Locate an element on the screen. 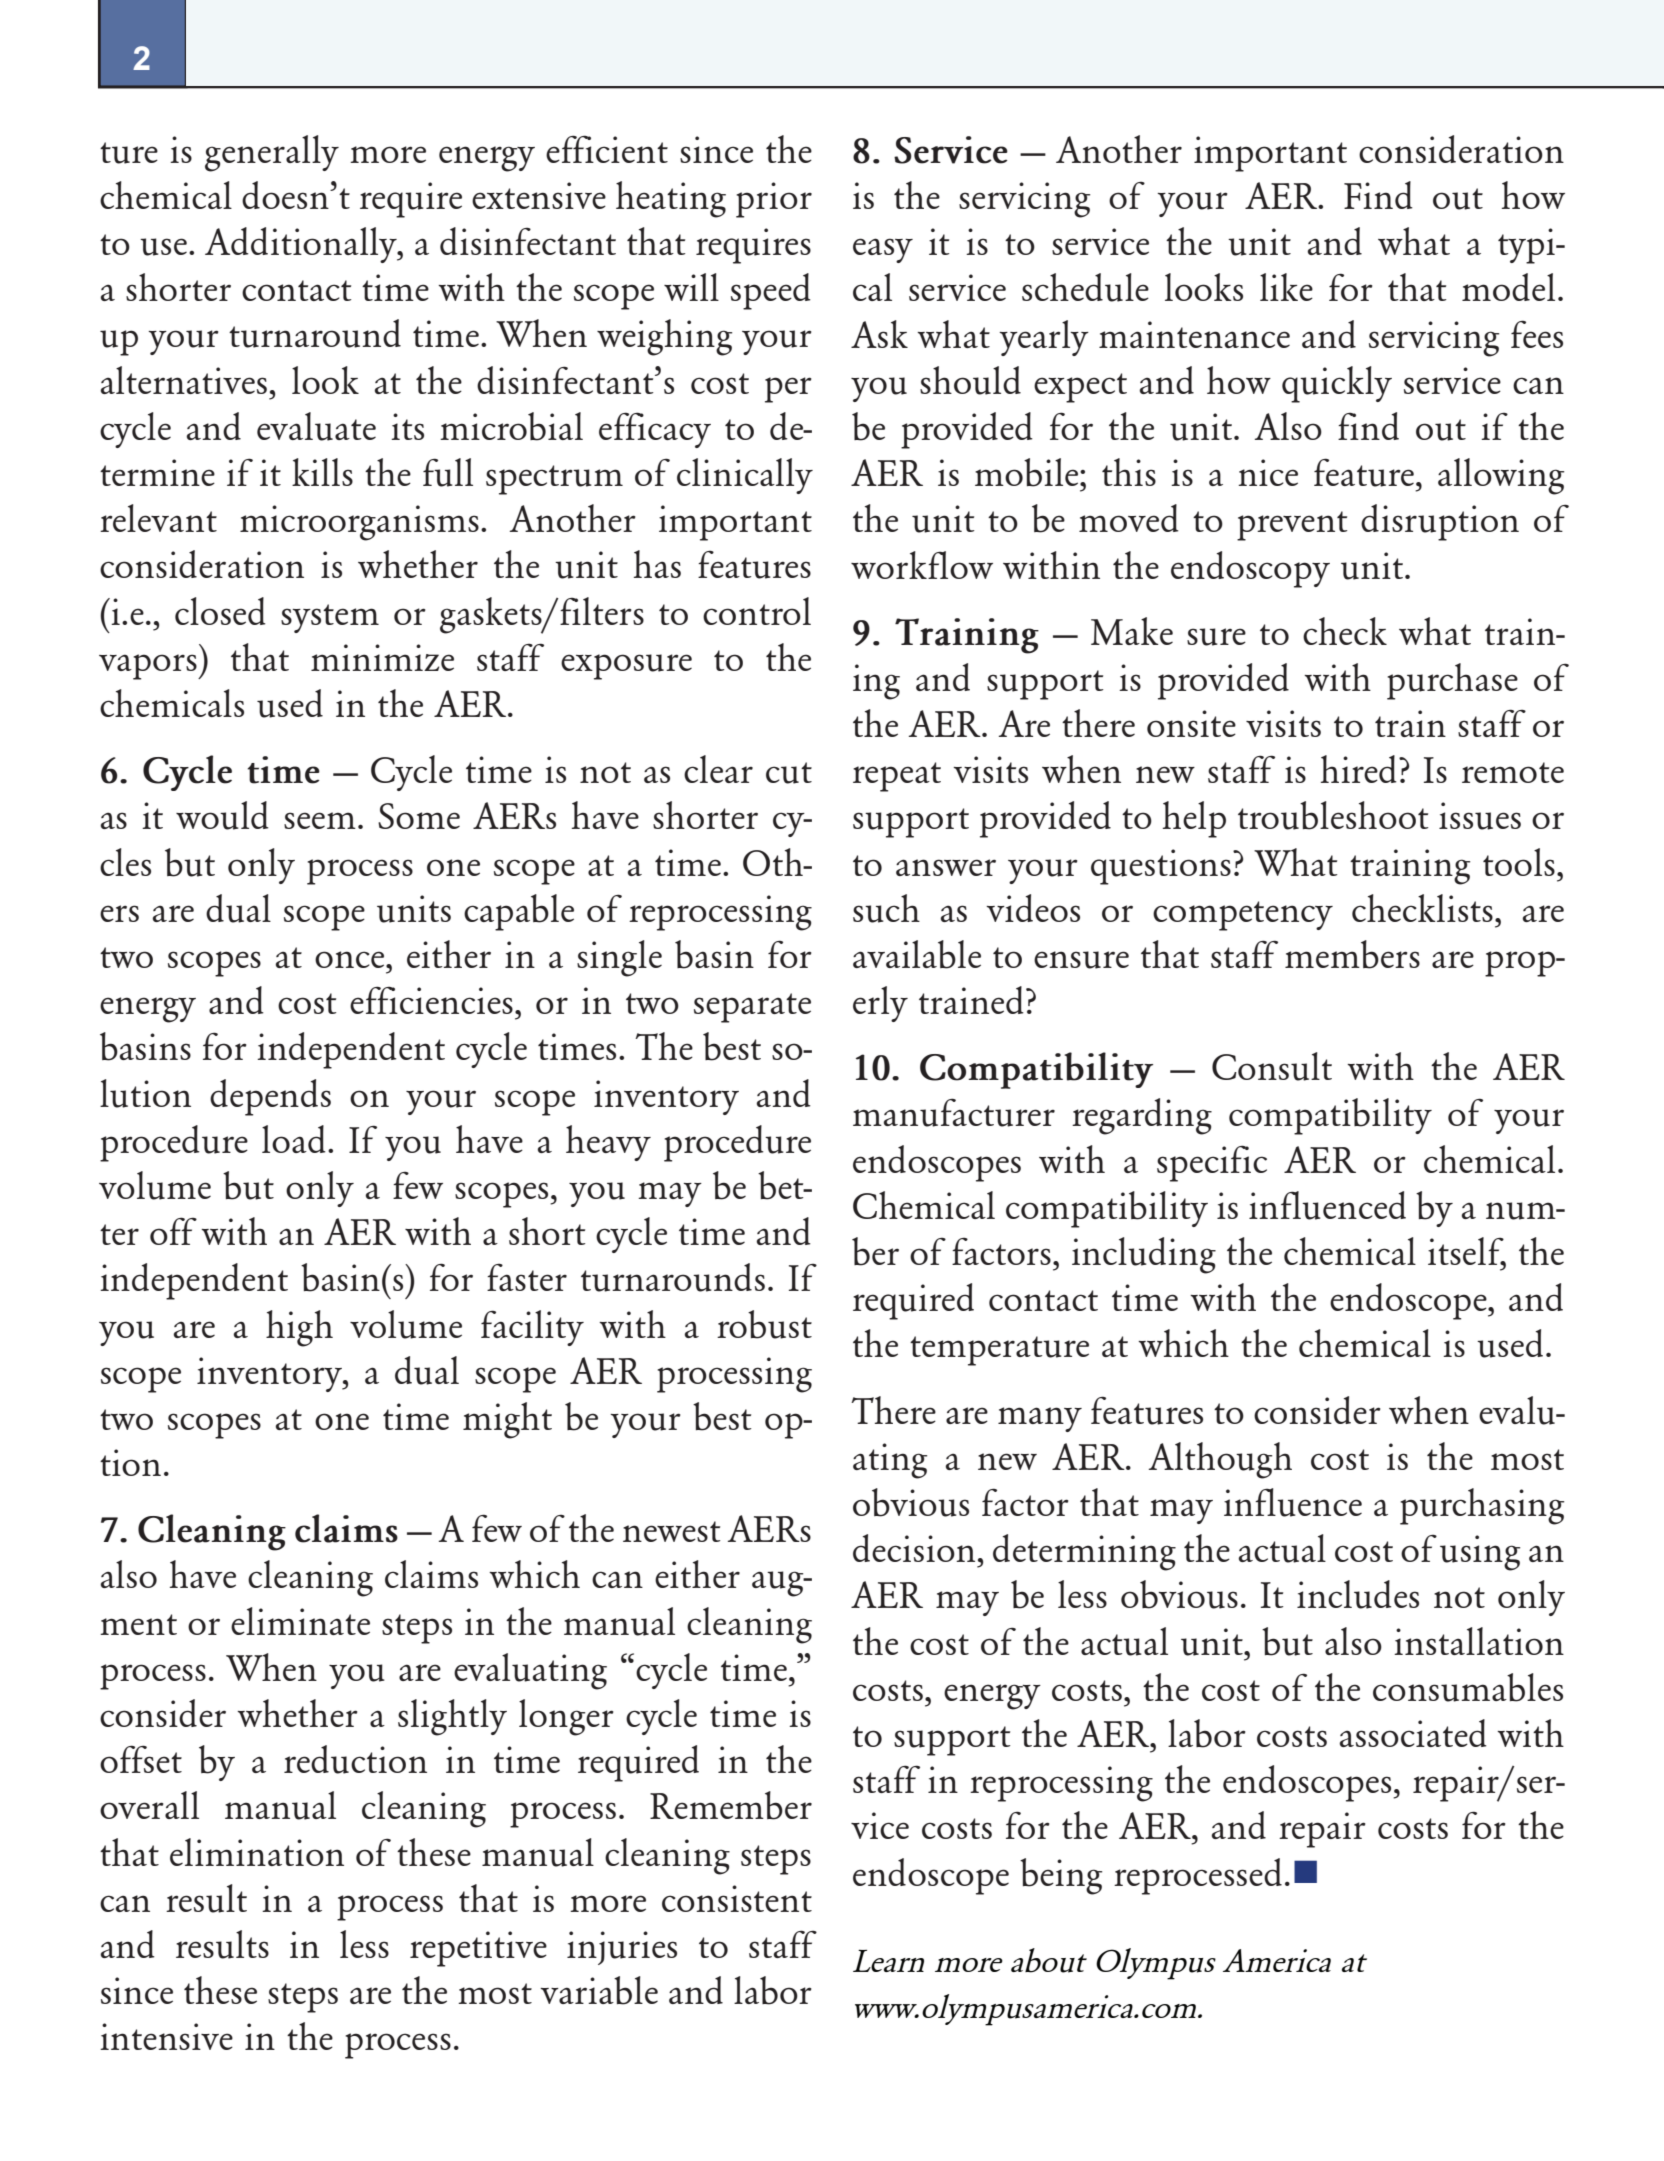  generally is located at coordinates (272, 153).
